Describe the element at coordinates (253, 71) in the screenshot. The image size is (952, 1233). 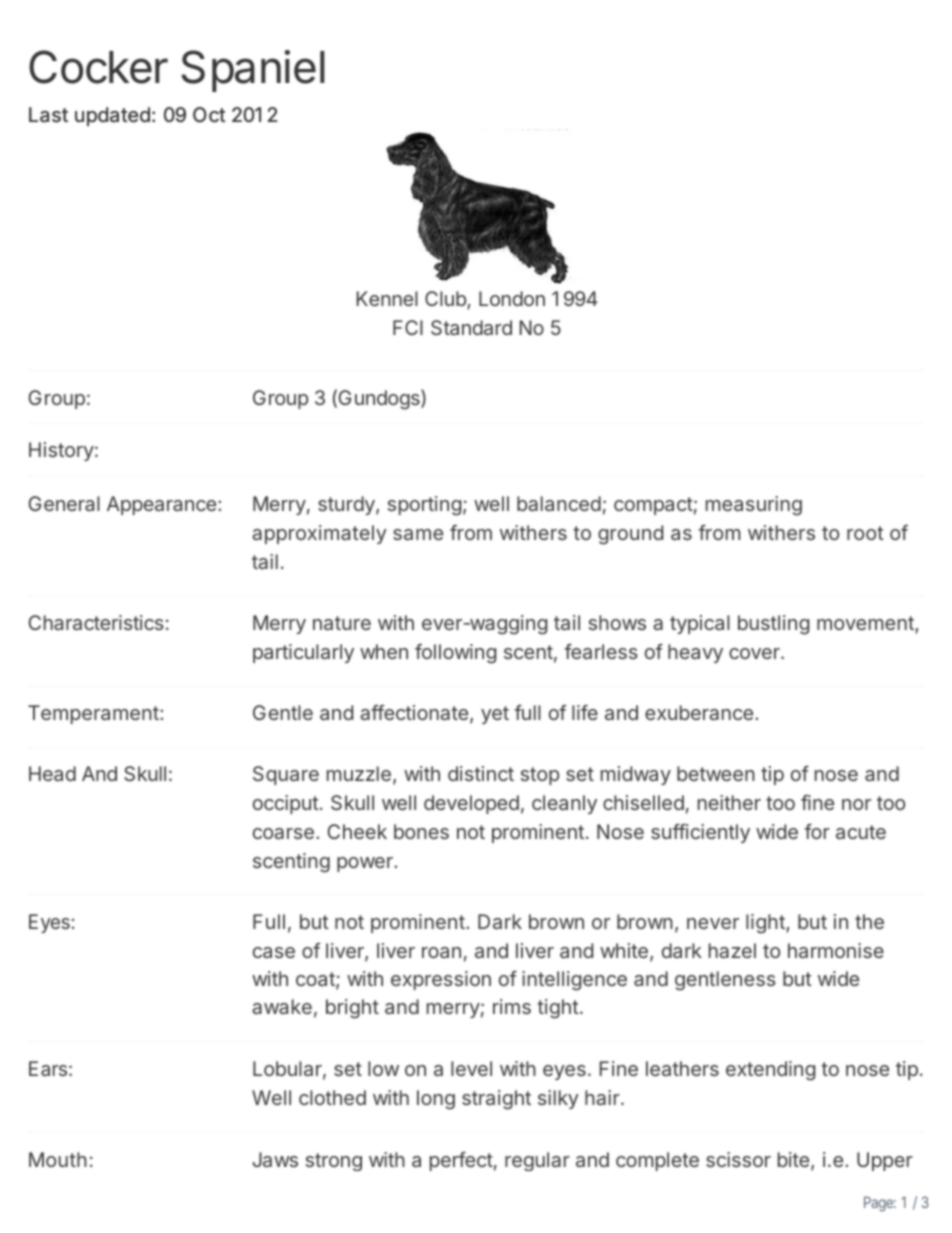
I see `Spaniel` at that location.
